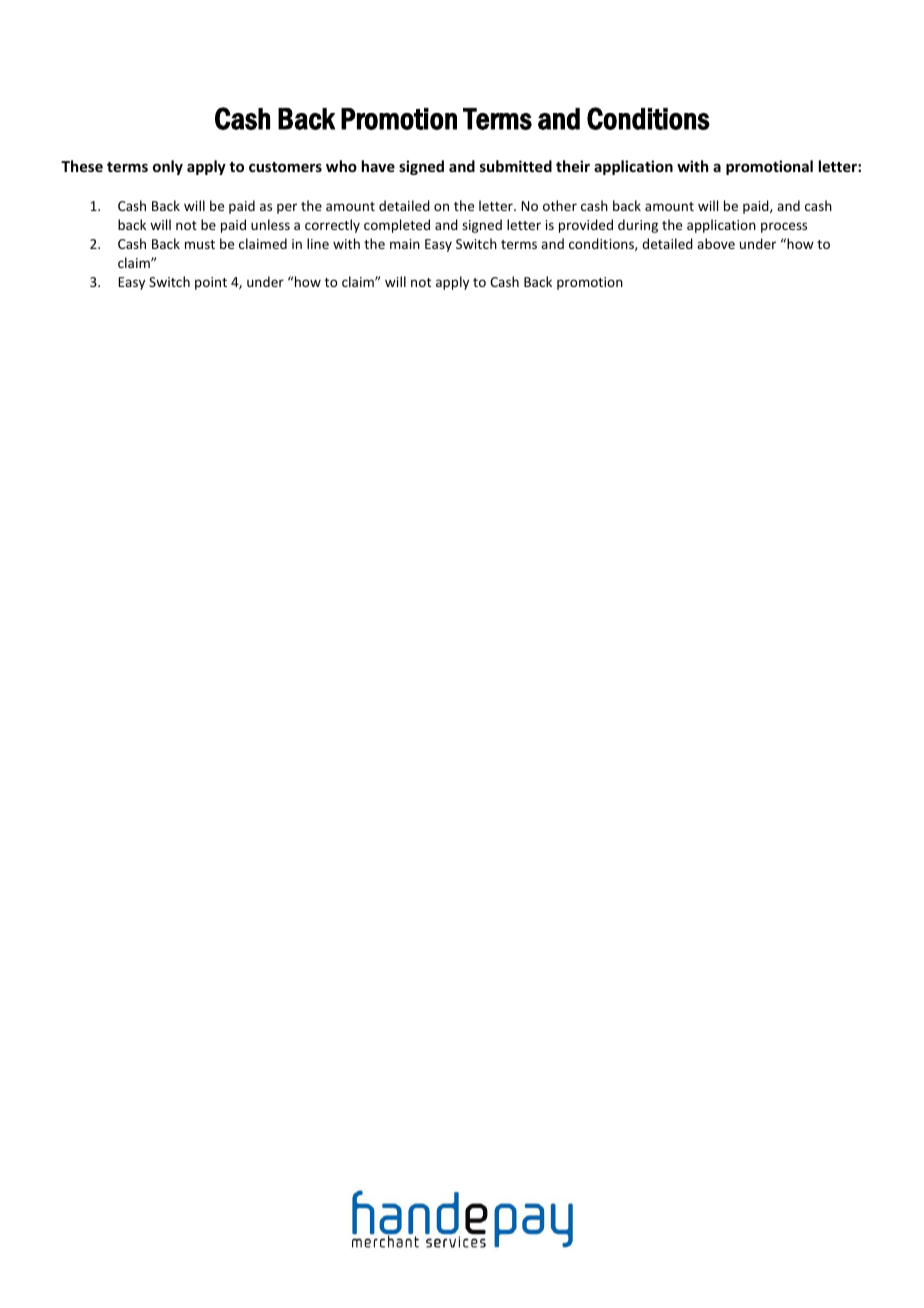 This image has width=924, height=1308. What do you see at coordinates (270, 224) in the image?
I see `unless` at bounding box center [270, 224].
